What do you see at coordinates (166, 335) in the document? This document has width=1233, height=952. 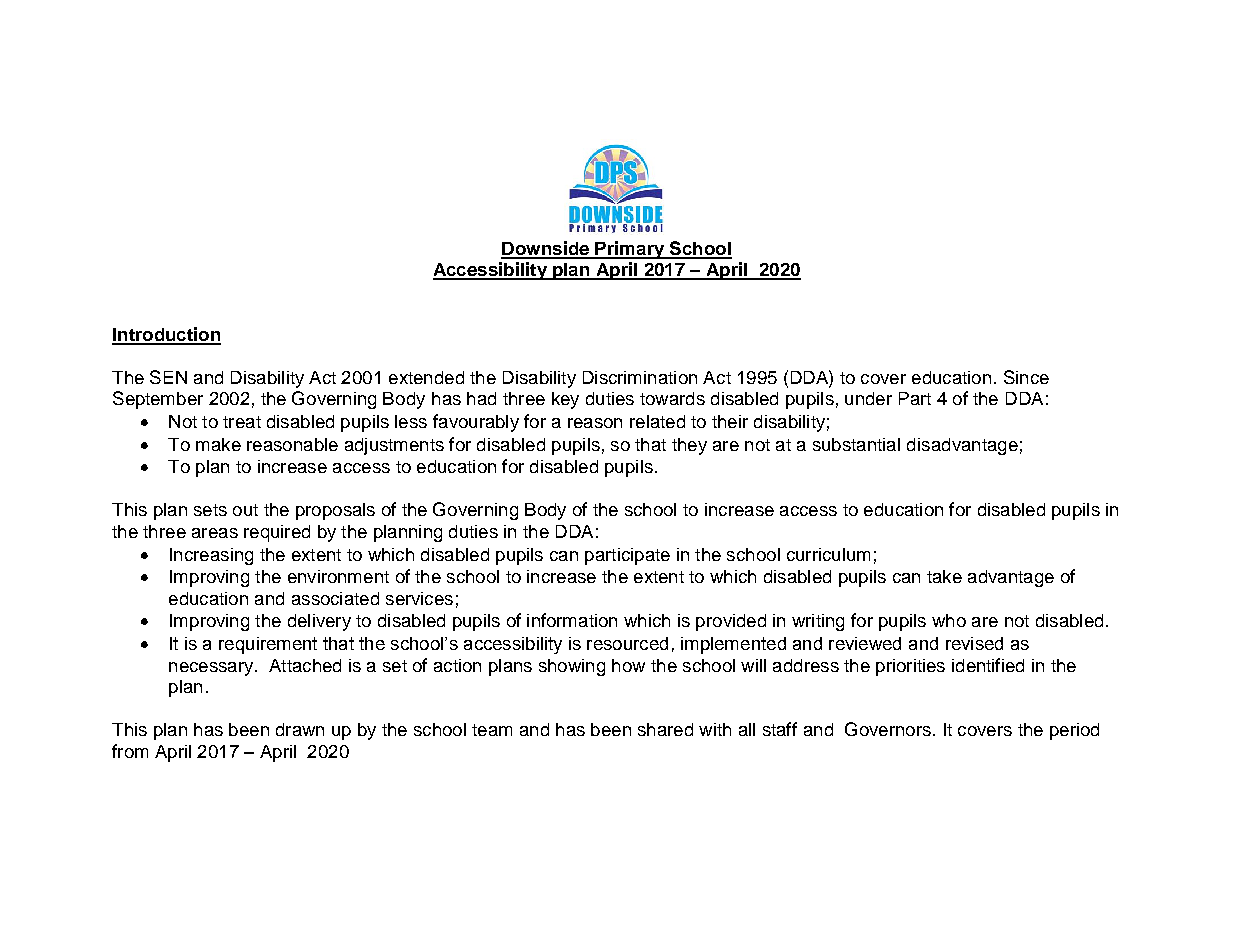 I see `Introduction` at bounding box center [166, 335].
